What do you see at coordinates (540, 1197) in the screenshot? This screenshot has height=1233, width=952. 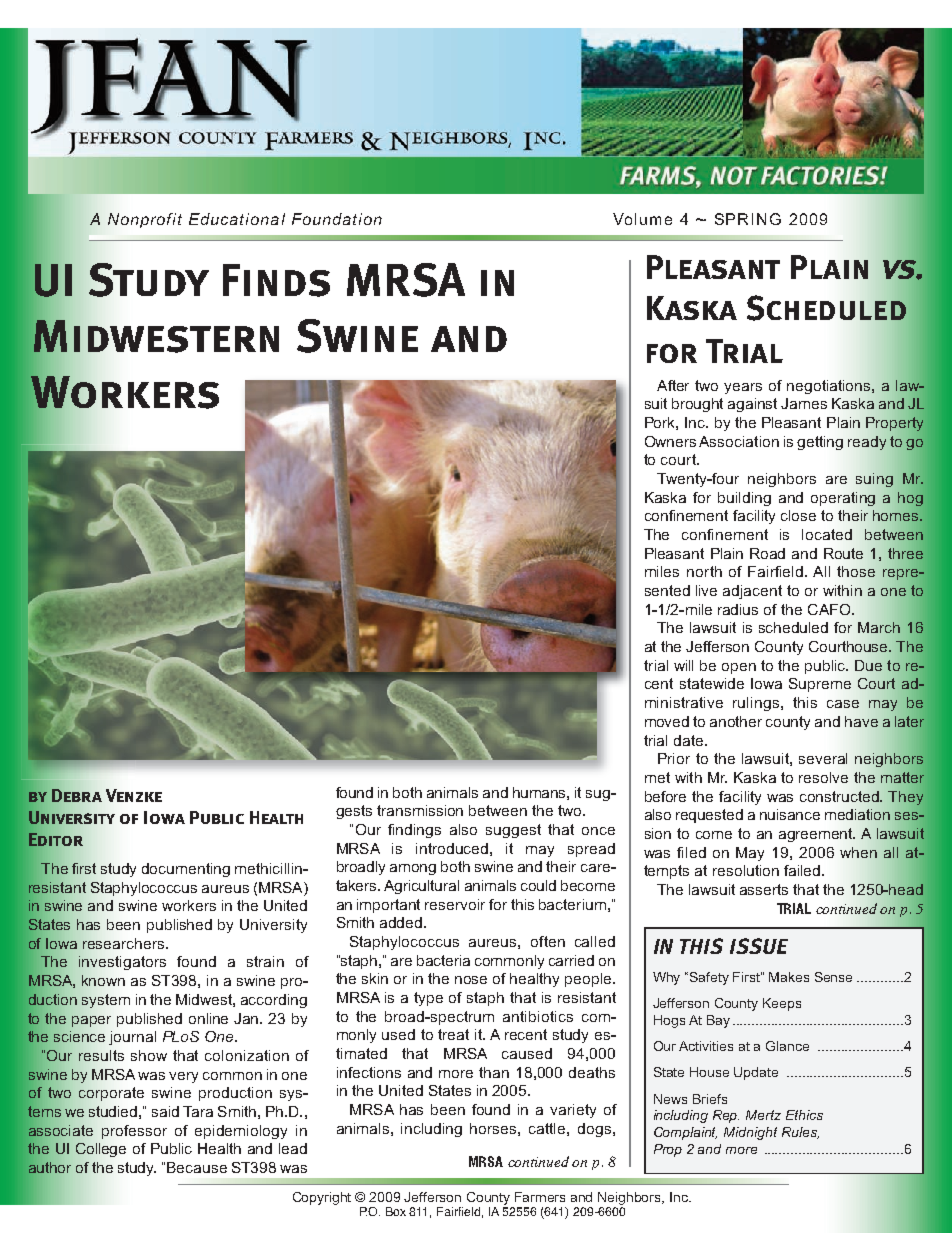 I see `Farmers` at bounding box center [540, 1197].
